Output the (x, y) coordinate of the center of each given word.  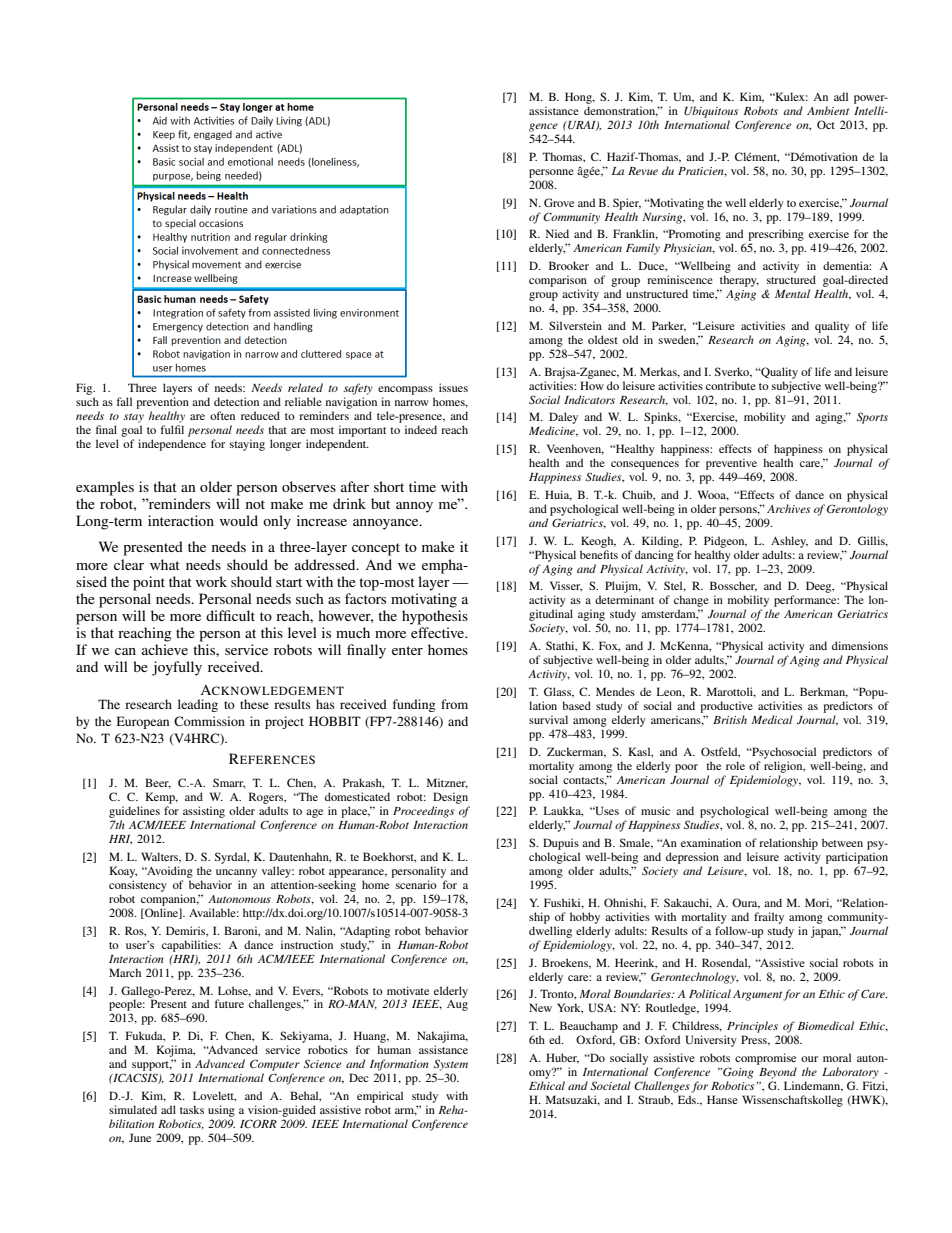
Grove (559, 202)
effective (439, 632)
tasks (192, 1109)
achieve (165, 649)
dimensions (860, 645)
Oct (826, 124)
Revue (643, 171)
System (451, 1065)
